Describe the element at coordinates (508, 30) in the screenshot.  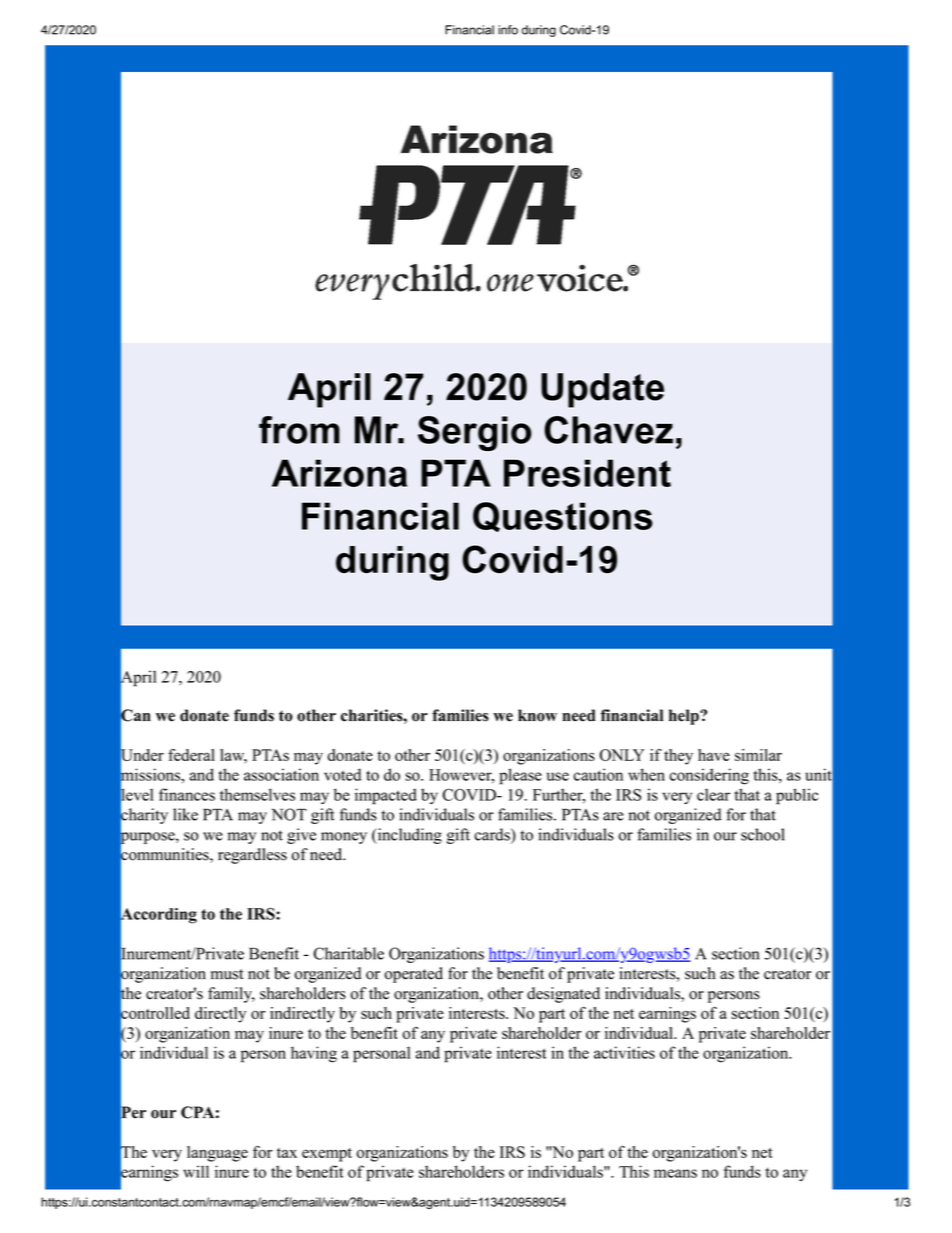
I see `info` at that location.
